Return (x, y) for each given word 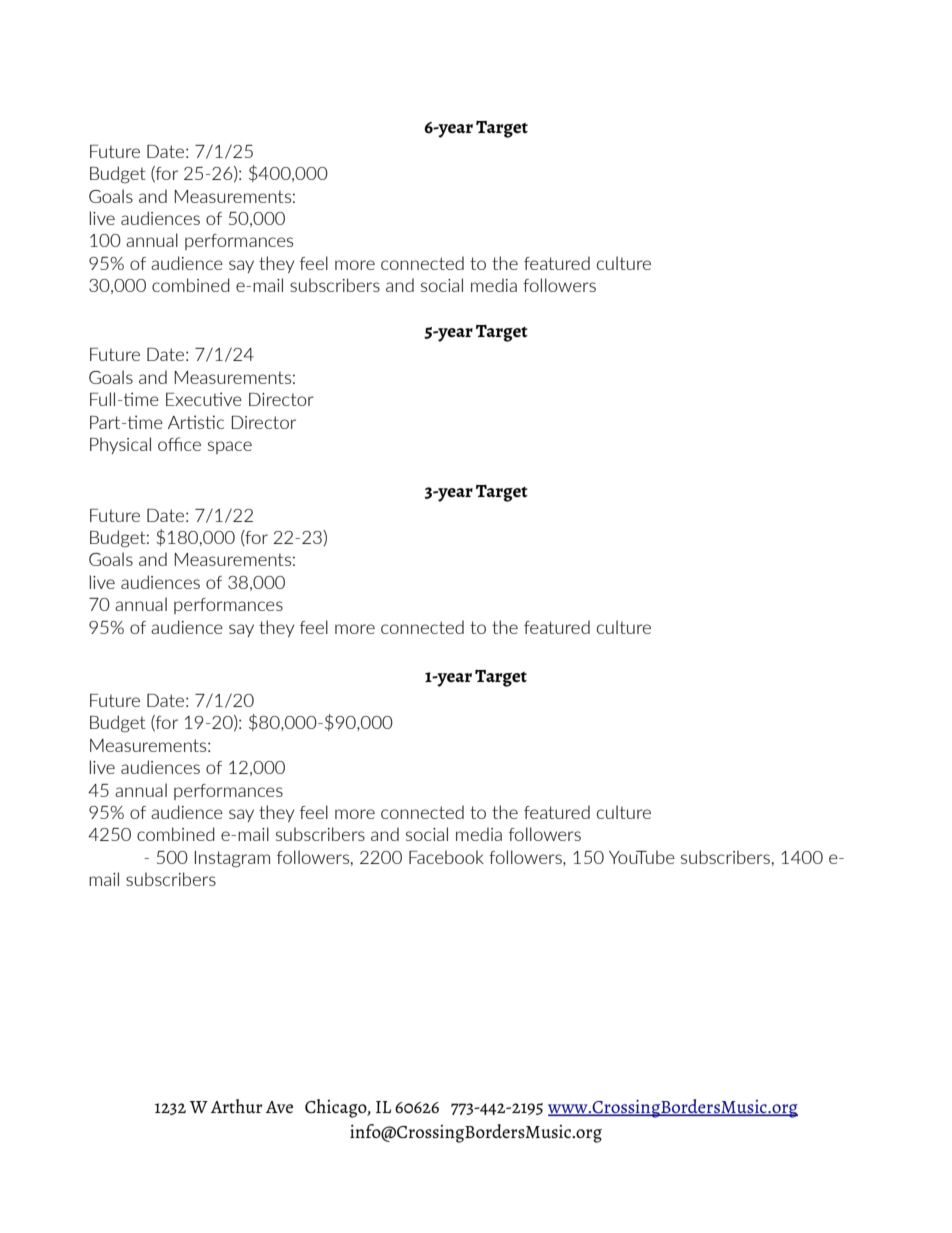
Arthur (236, 1106)
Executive (204, 399)
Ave (279, 1107)
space (230, 447)
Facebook (446, 857)
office (179, 444)
